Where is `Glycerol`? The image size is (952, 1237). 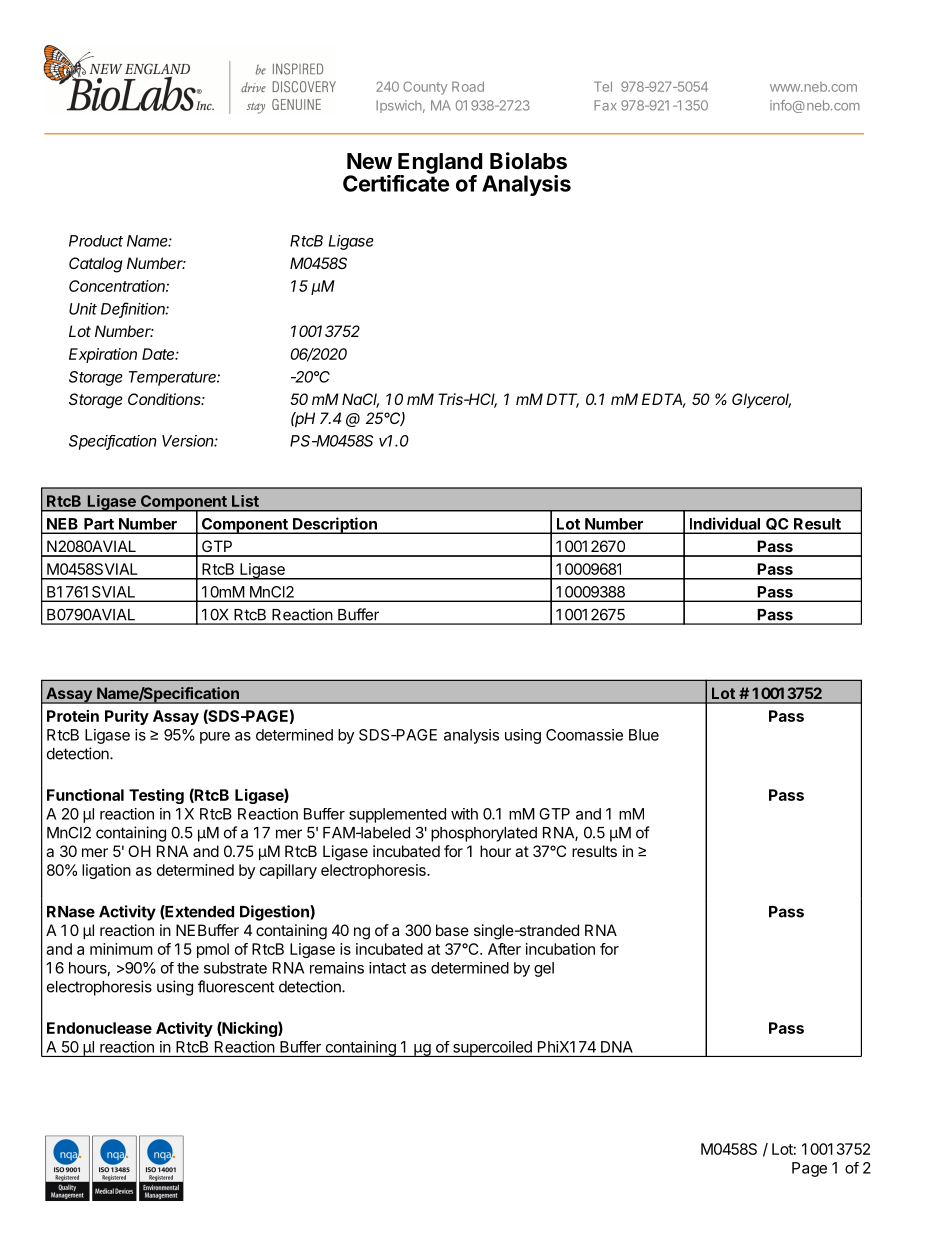
Glycerol is located at coordinates (761, 401).
